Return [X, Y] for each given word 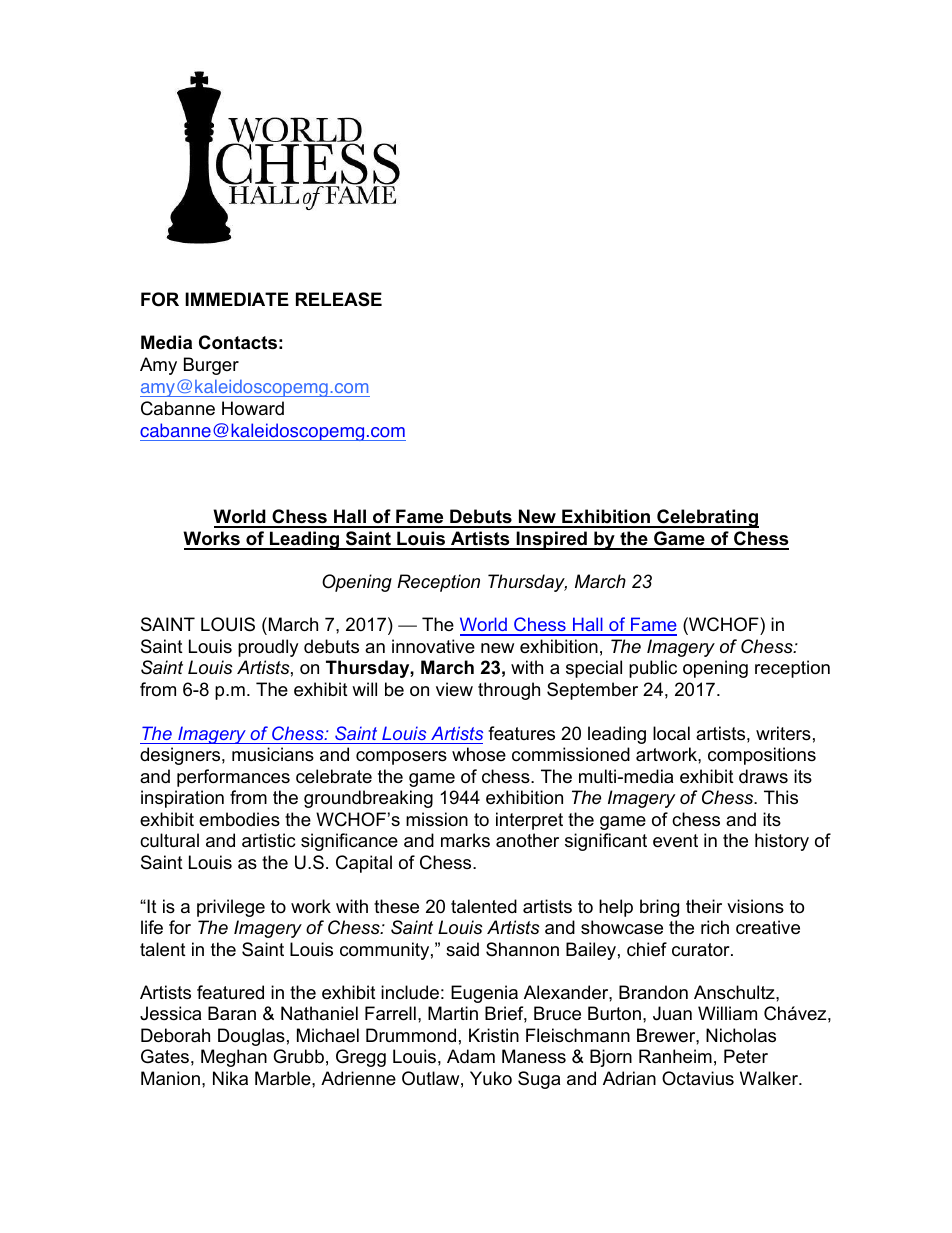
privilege [231, 908]
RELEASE [339, 299]
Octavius [698, 1078]
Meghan [234, 1058]
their [704, 906]
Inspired [551, 540]
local [671, 733]
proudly [268, 648]
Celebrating [707, 518]
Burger [211, 366]
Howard [253, 408]
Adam [471, 1056]
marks [465, 840]
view [454, 689]
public [653, 669]
